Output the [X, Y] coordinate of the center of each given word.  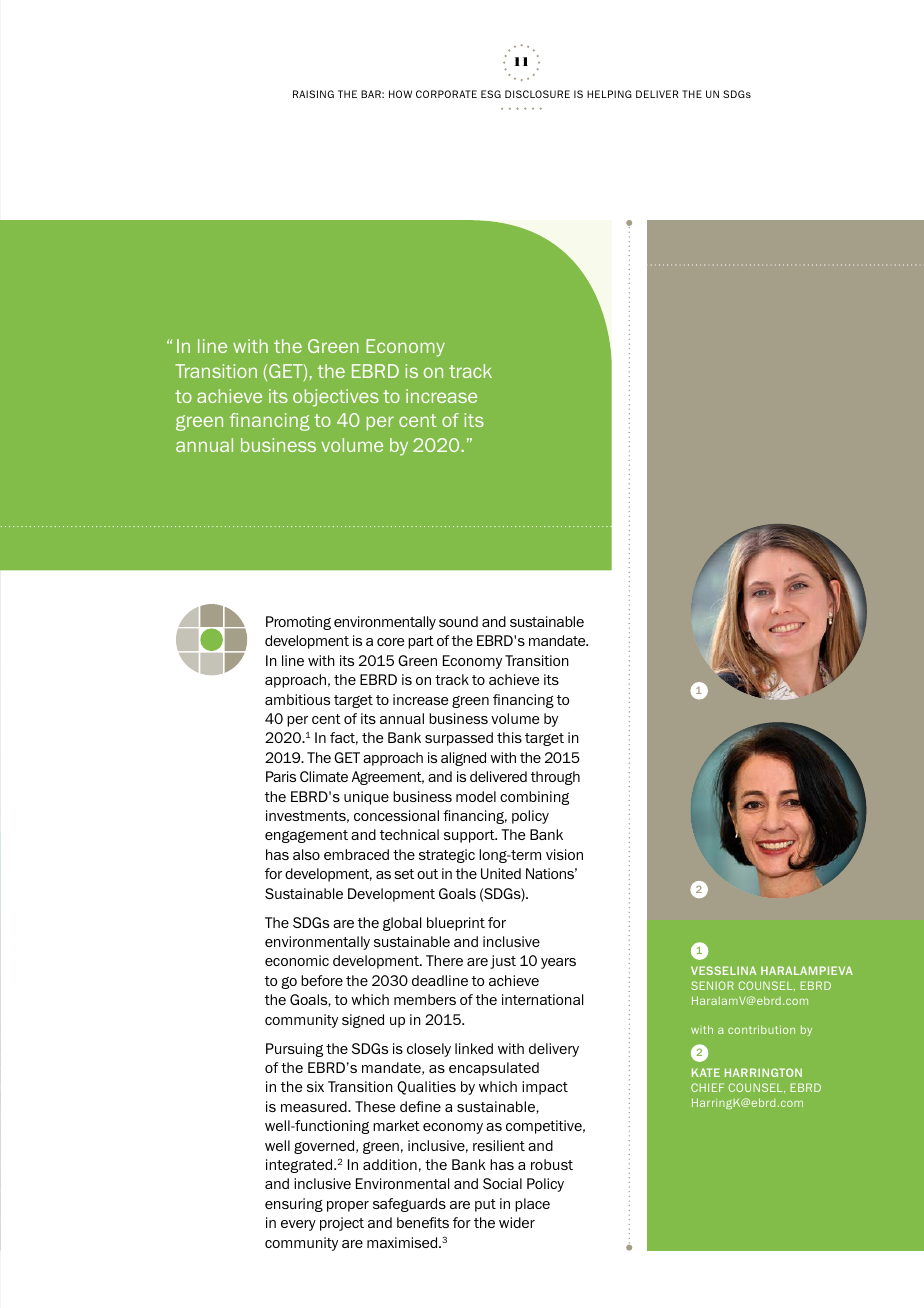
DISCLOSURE [537, 94]
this [509, 737]
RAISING [313, 94]
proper [348, 1206]
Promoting [298, 623]
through [555, 778]
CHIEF [707, 1087]
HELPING [609, 94]
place [532, 1205]
